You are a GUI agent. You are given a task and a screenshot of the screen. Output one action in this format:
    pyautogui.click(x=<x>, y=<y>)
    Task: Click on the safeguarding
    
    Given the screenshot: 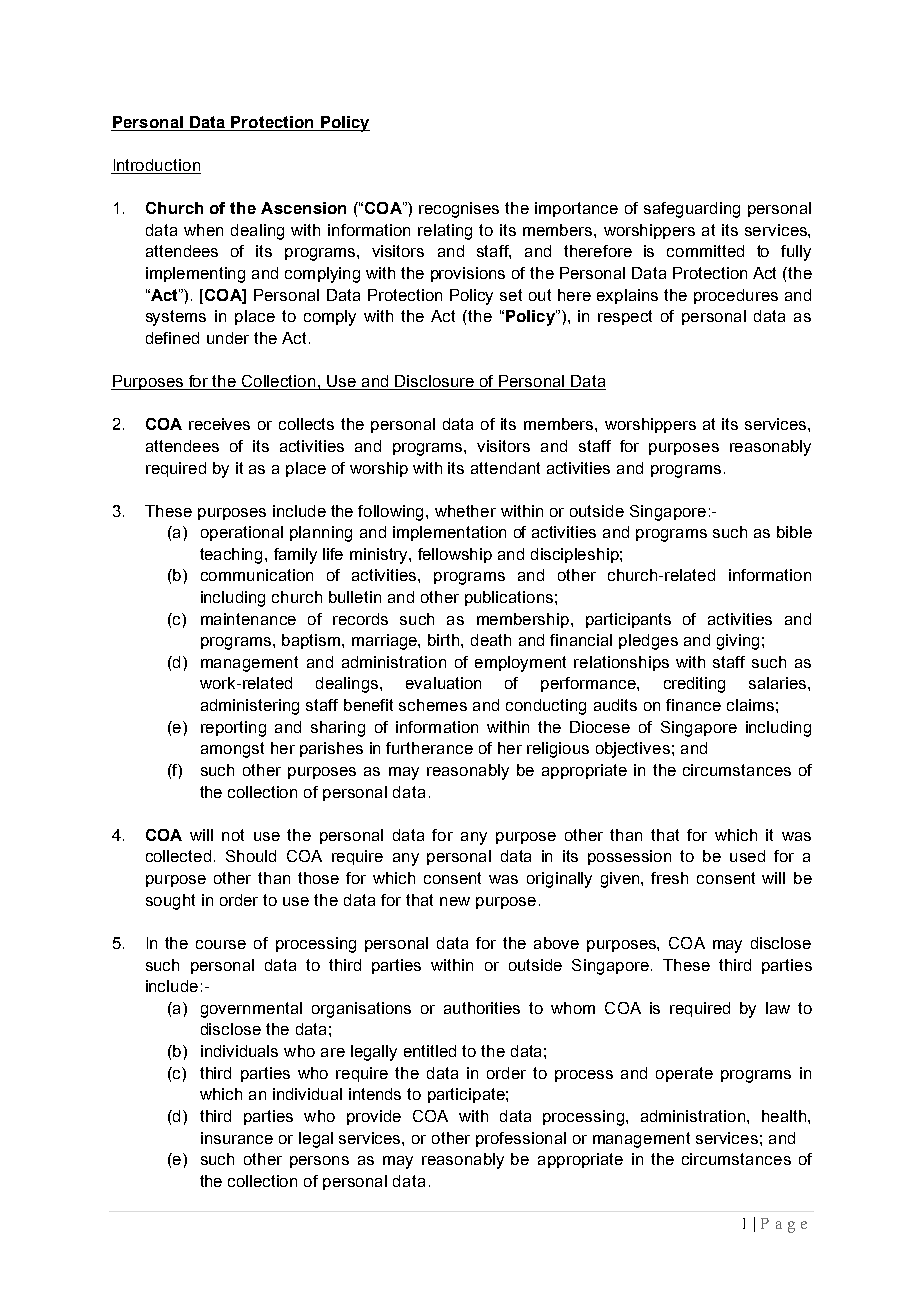 What is the action you would take?
    pyautogui.click(x=692, y=210)
